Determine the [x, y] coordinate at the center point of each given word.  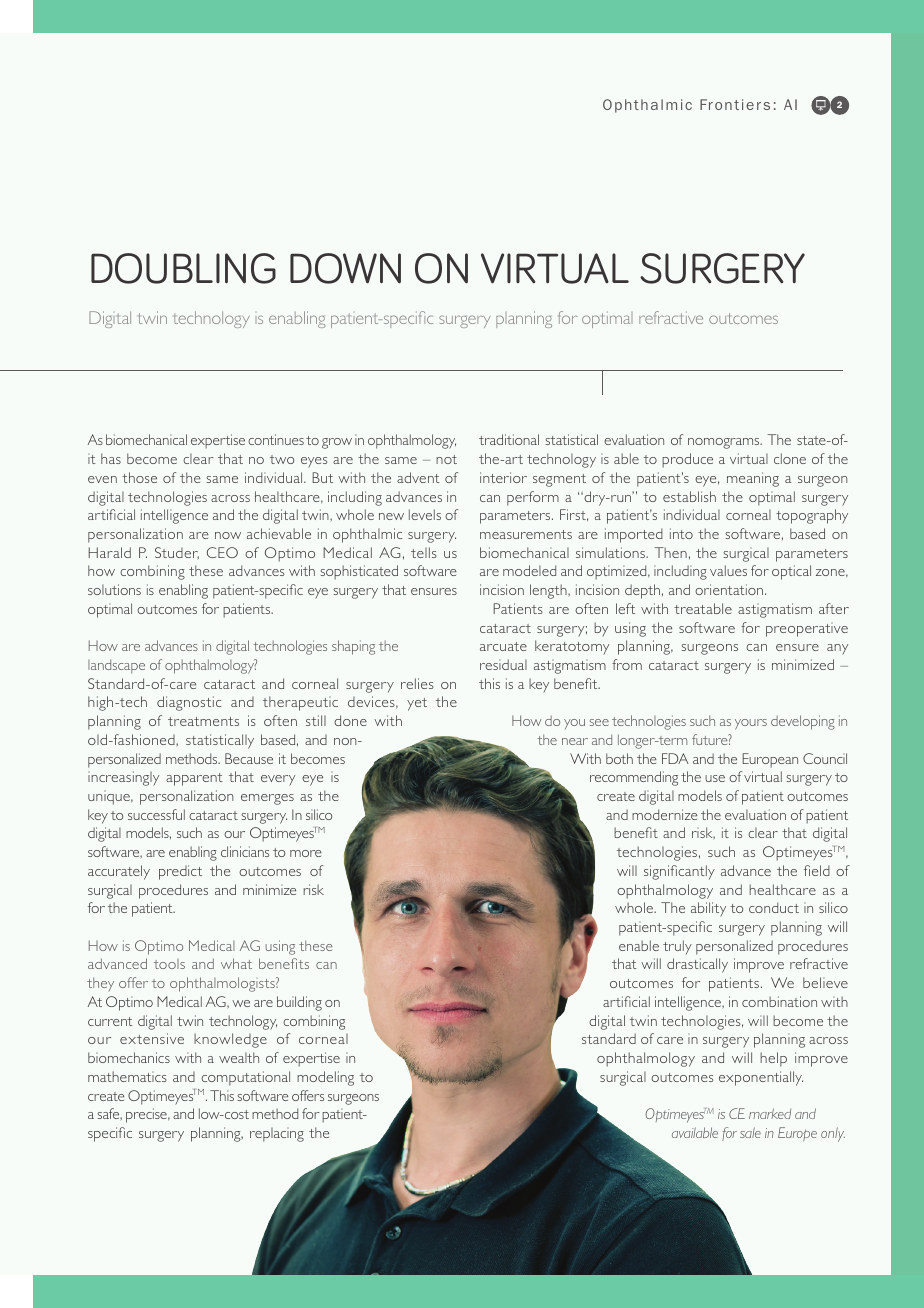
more [306, 853]
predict [180, 872]
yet [417, 704]
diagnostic [189, 703]
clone [790, 458]
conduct [774, 907]
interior [503, 477]
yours [751, 724]
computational [245, 1078]
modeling [325, 1078]
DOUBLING [183, 268]
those [139, 477]
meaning [753, 479]
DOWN [345, 268]
